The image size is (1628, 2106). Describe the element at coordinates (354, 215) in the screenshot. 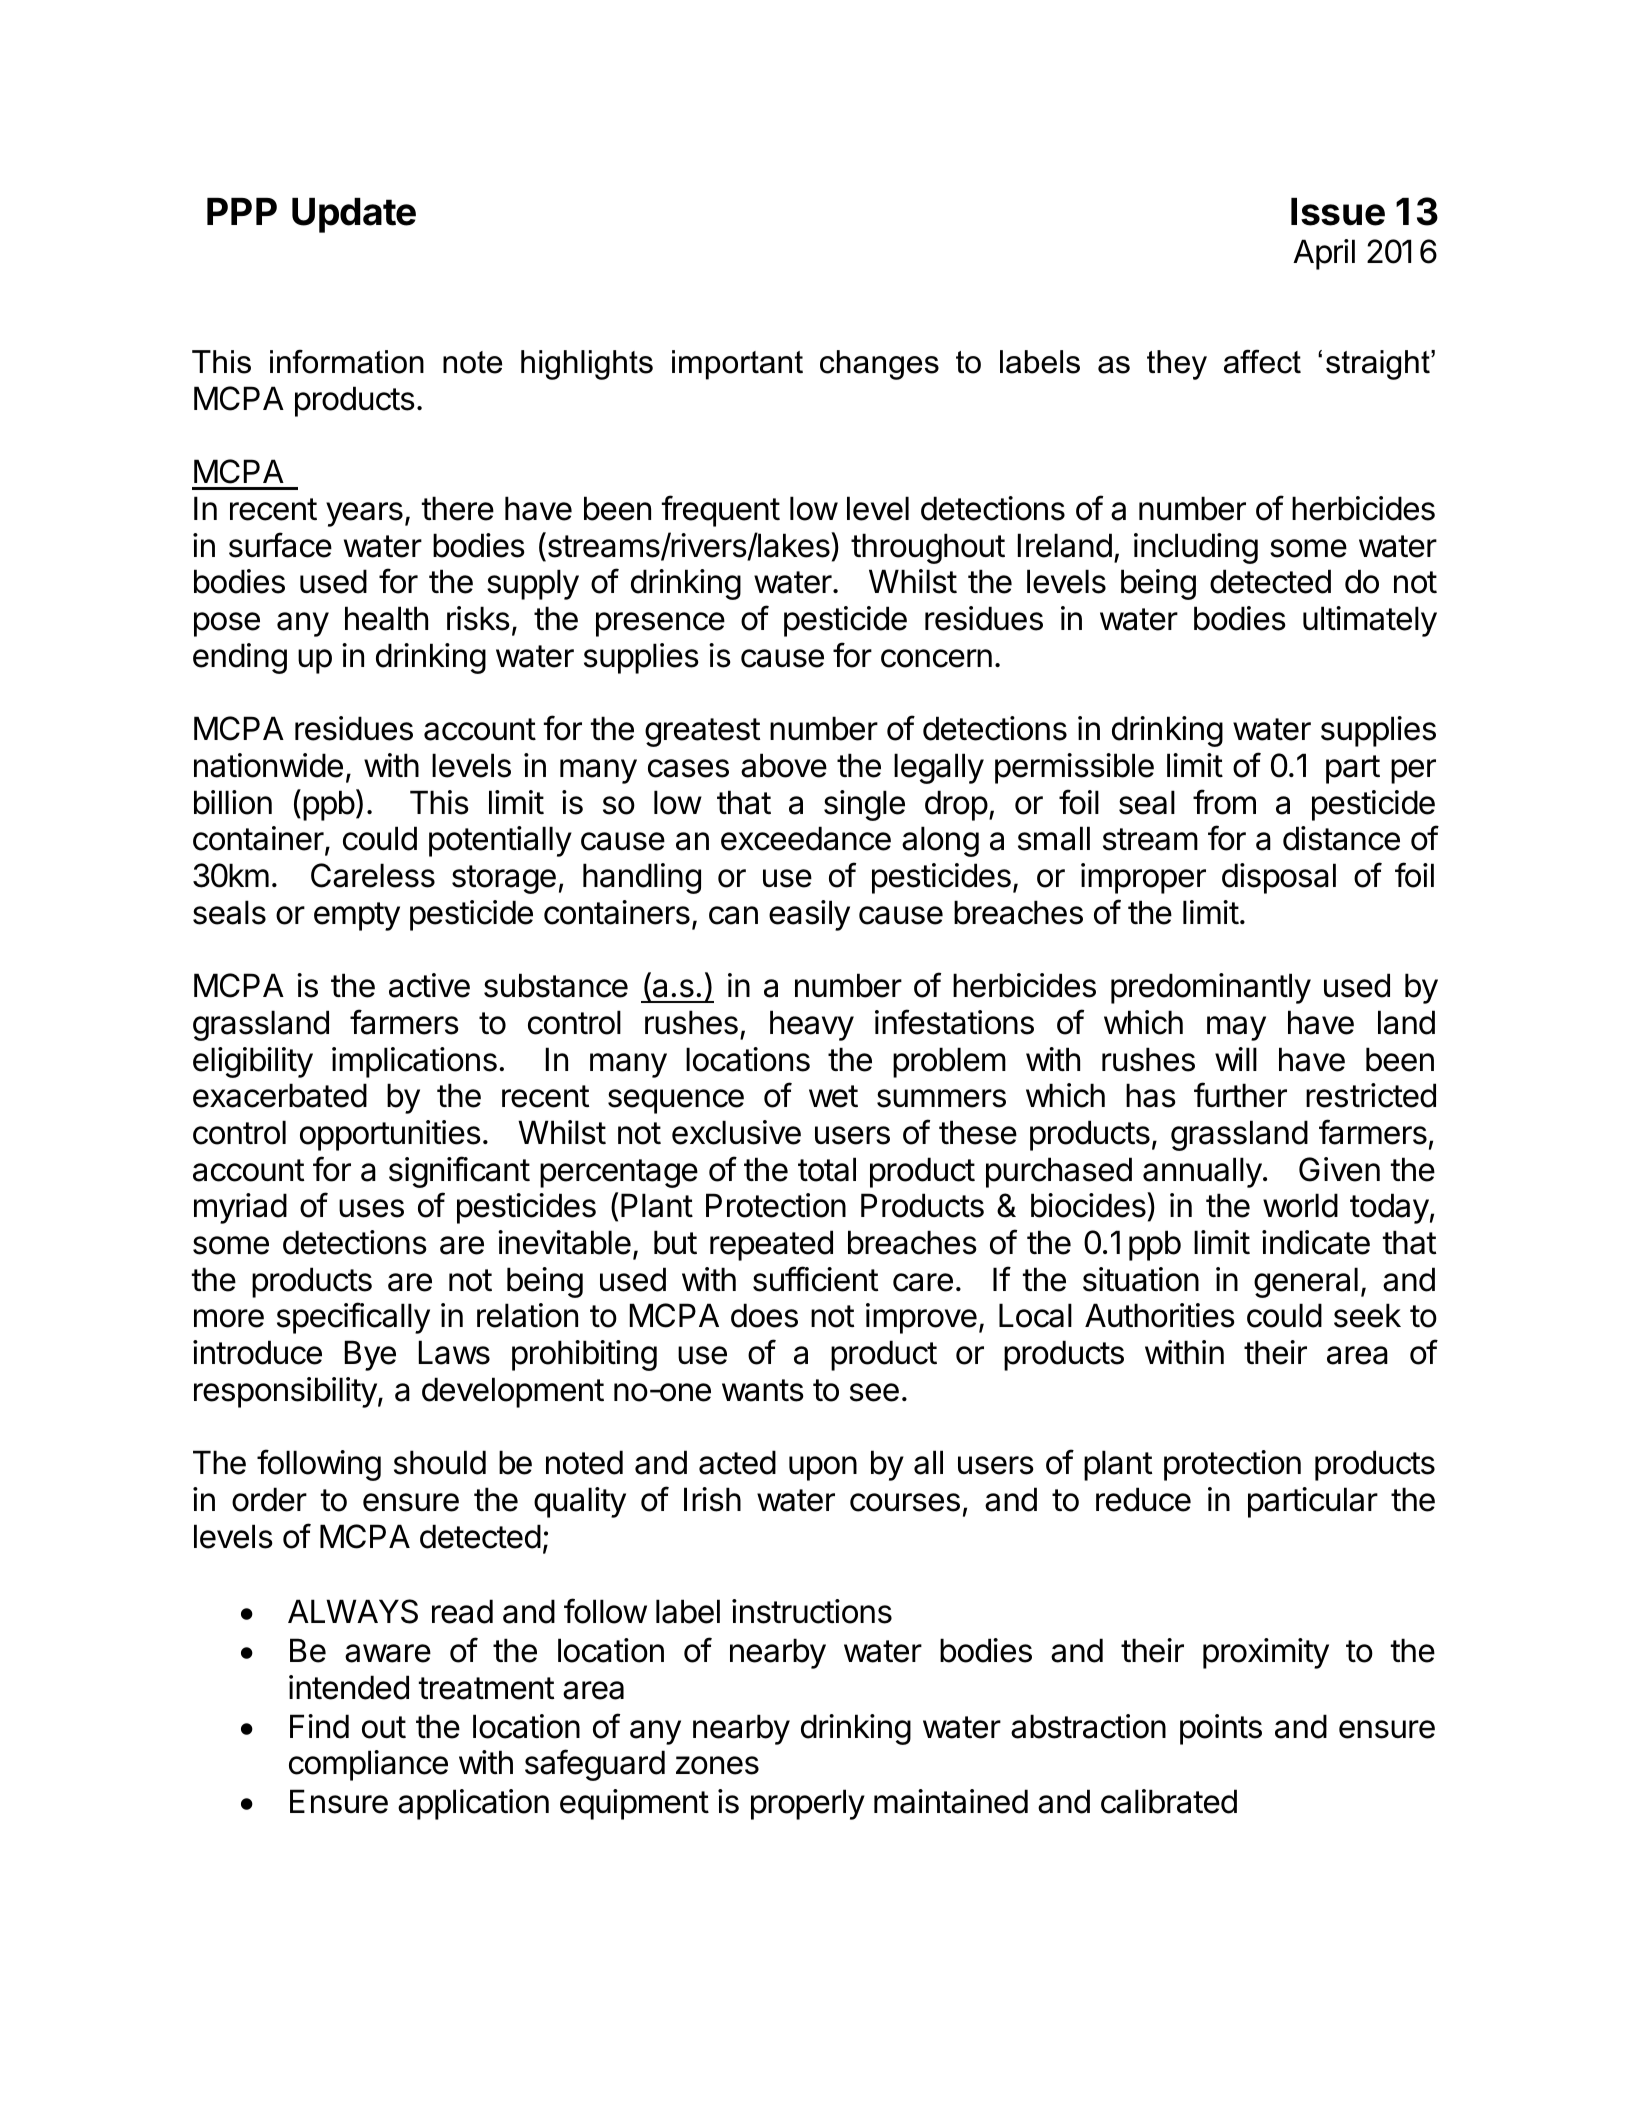

I see `Update` at that location.
